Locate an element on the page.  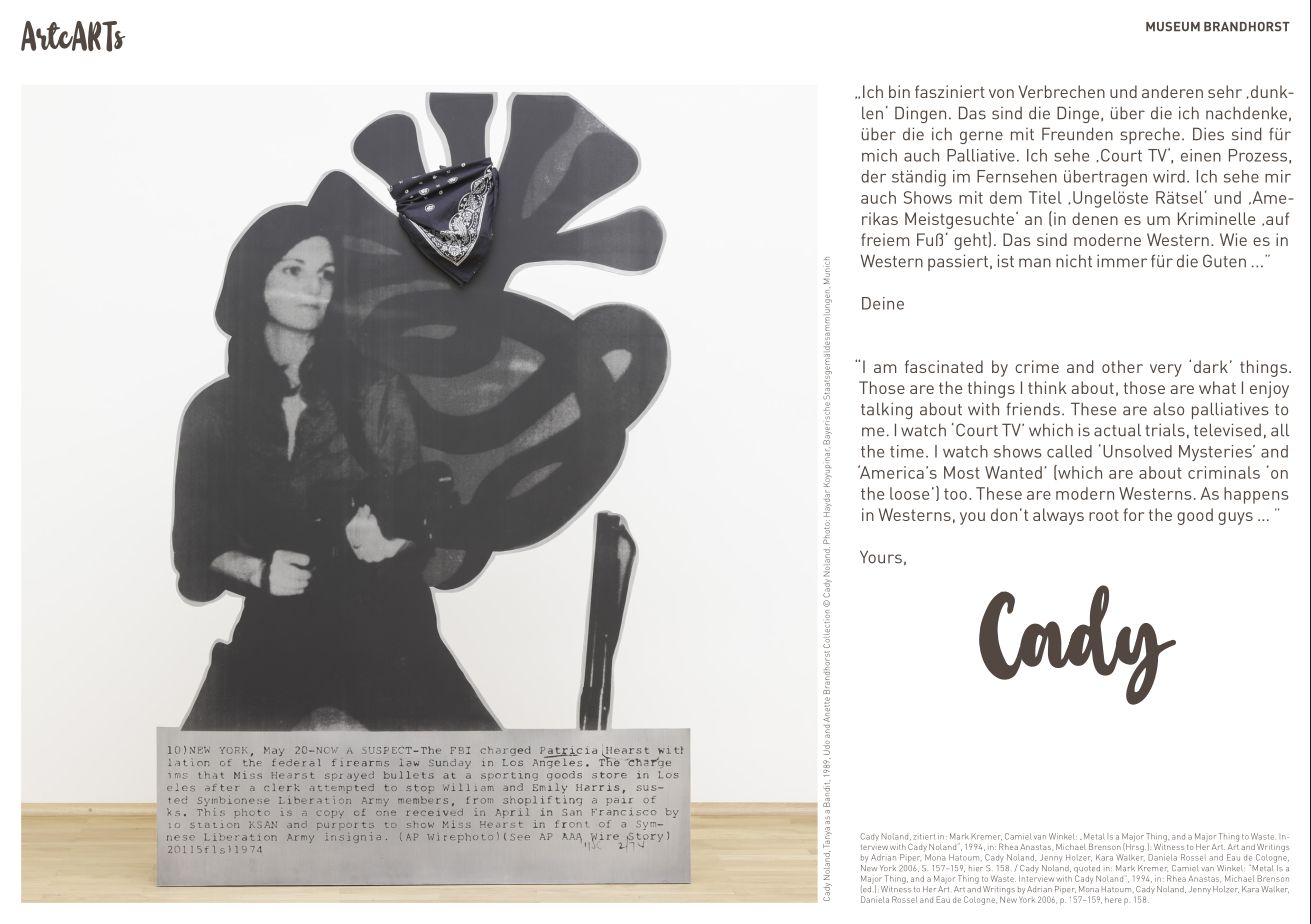
hier is located at coordinates (976, 868).
